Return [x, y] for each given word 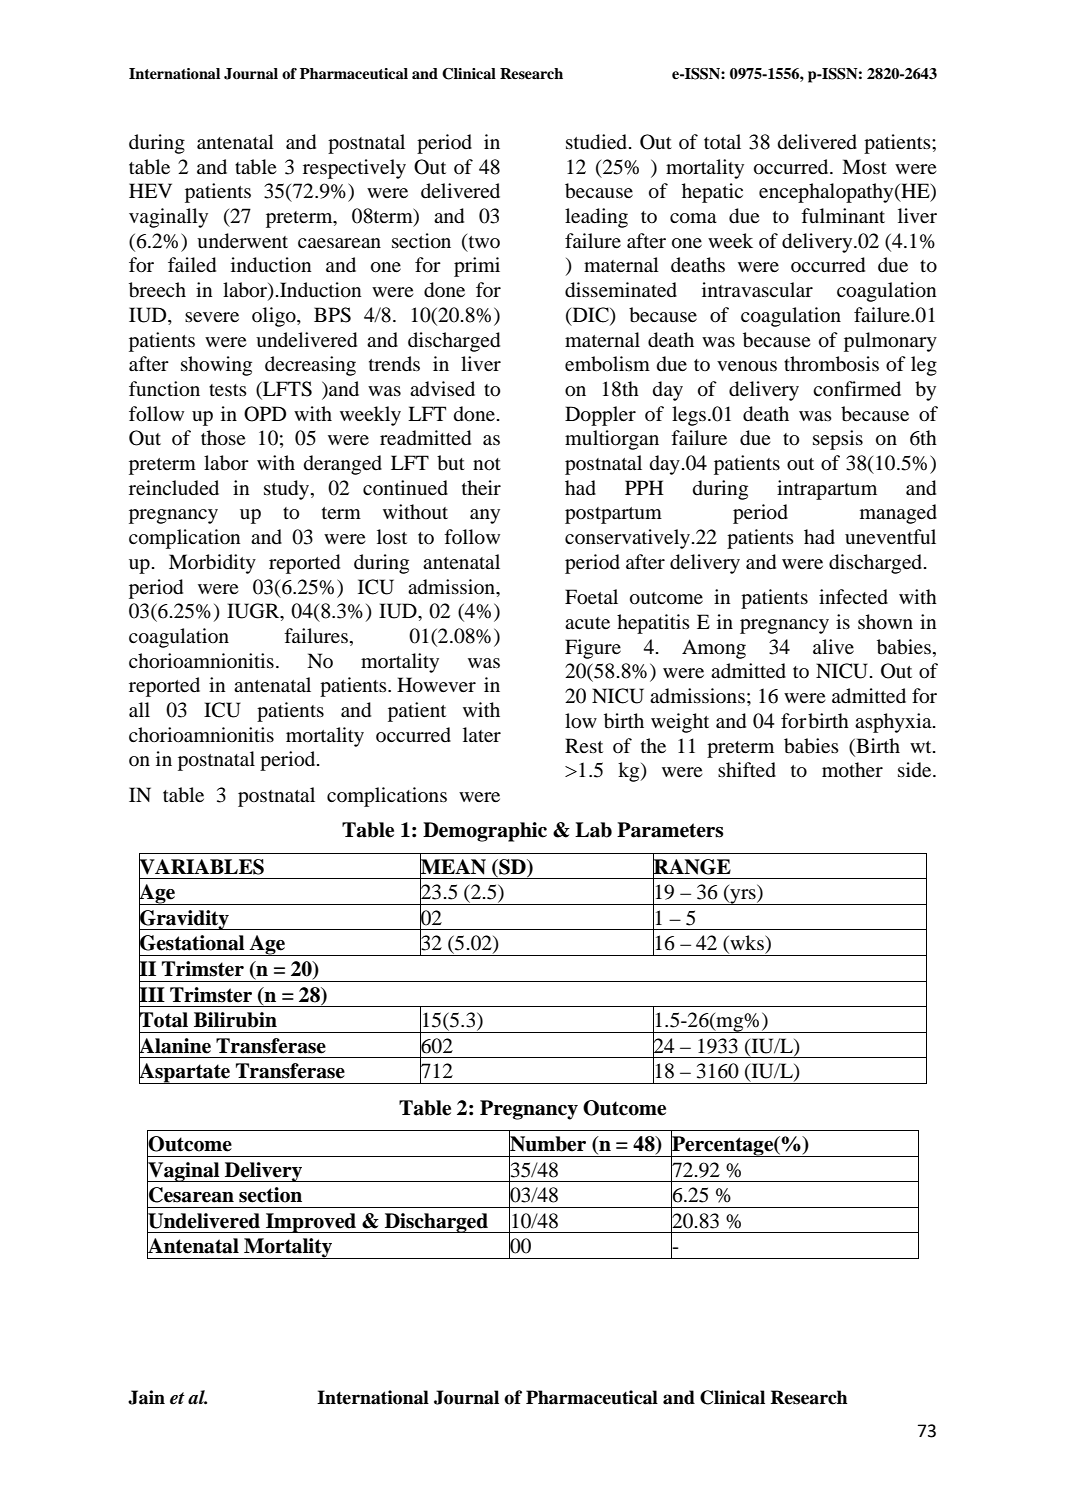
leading [596, 218]
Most [864, 166]
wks [747, 944]
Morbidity [212, 564]
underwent [242, 241]
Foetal [591, 597]
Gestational [191, 943]
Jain [146, 1397]
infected [853, 597]
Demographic [485, 832]
